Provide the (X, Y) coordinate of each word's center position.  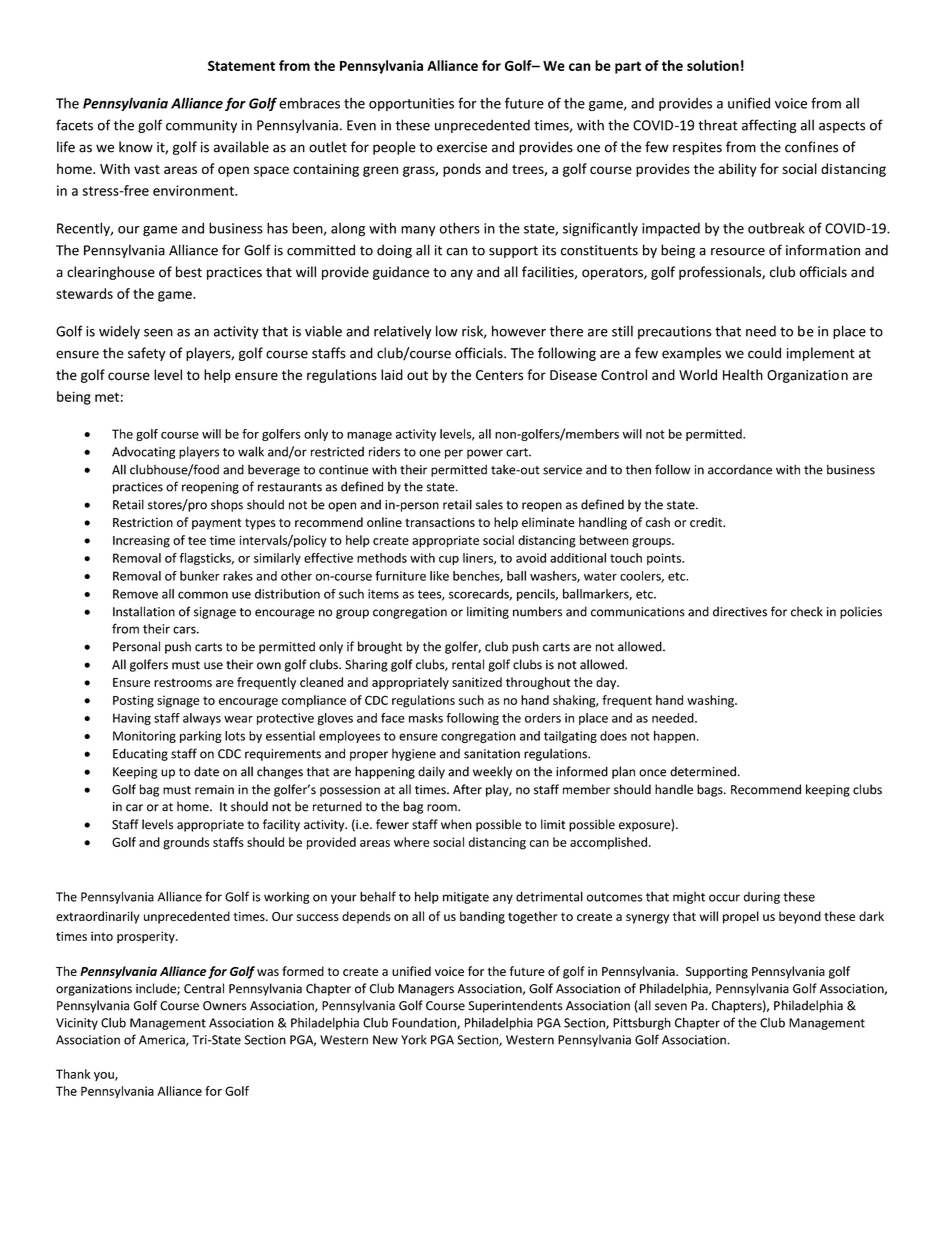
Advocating (143, 452)
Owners (225, 1006)
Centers (499, 375)
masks (426, 718)
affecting (769, 126)
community (201, 126)
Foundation (425, 1024)
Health (743, 375)
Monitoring (144, 737)
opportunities (411, 104)
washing (711, 701)
